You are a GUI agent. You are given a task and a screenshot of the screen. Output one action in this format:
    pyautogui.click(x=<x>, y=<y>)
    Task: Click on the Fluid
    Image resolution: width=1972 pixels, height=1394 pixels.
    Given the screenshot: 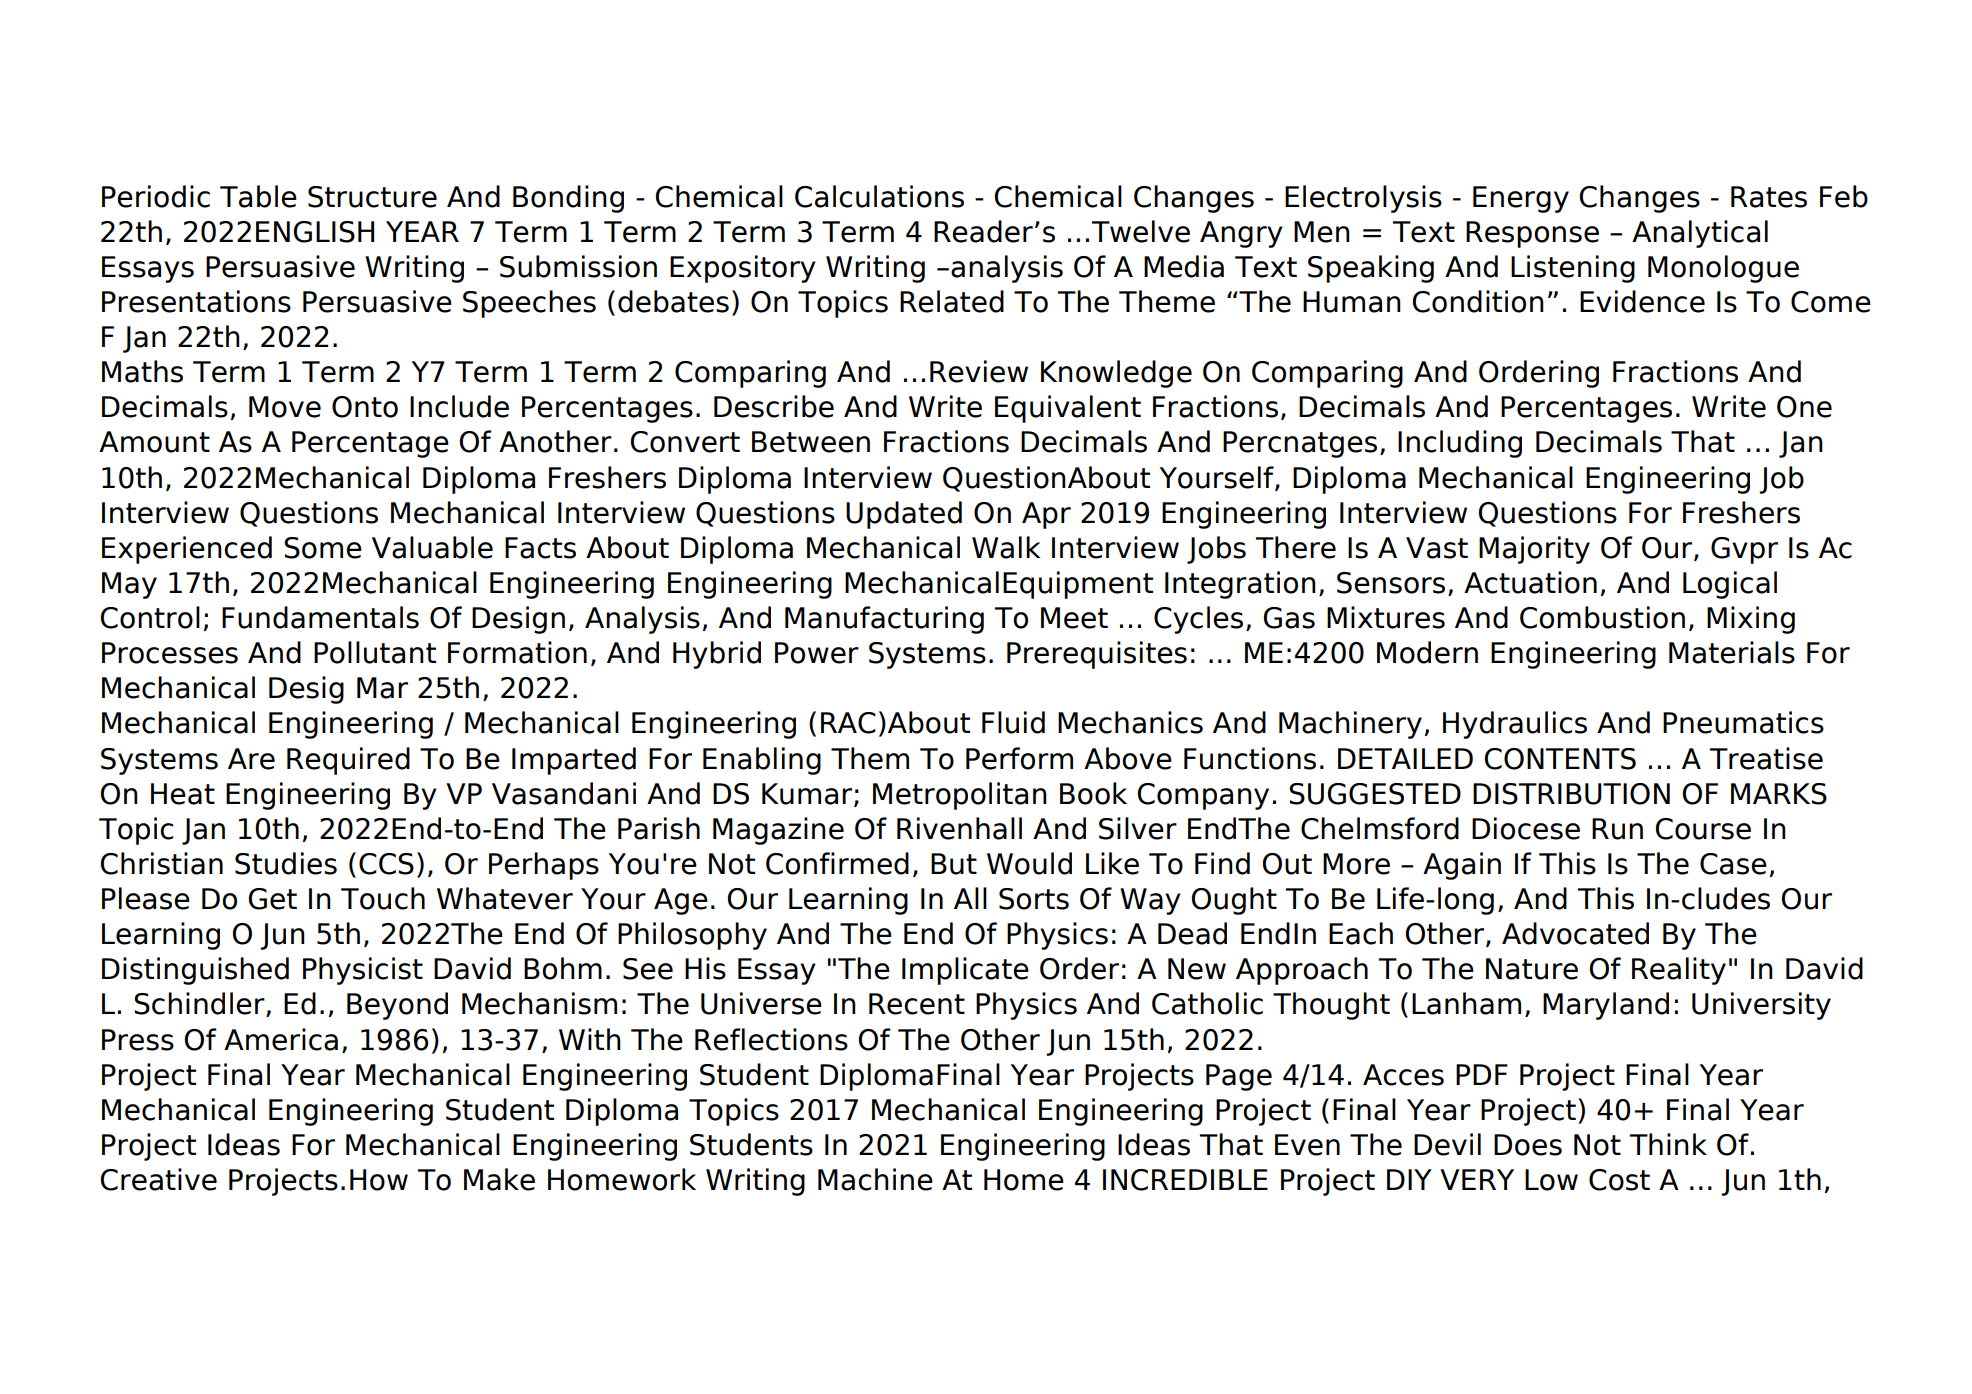 What is the action you would take?
    pyautogui.click(x=1013, y=722)
